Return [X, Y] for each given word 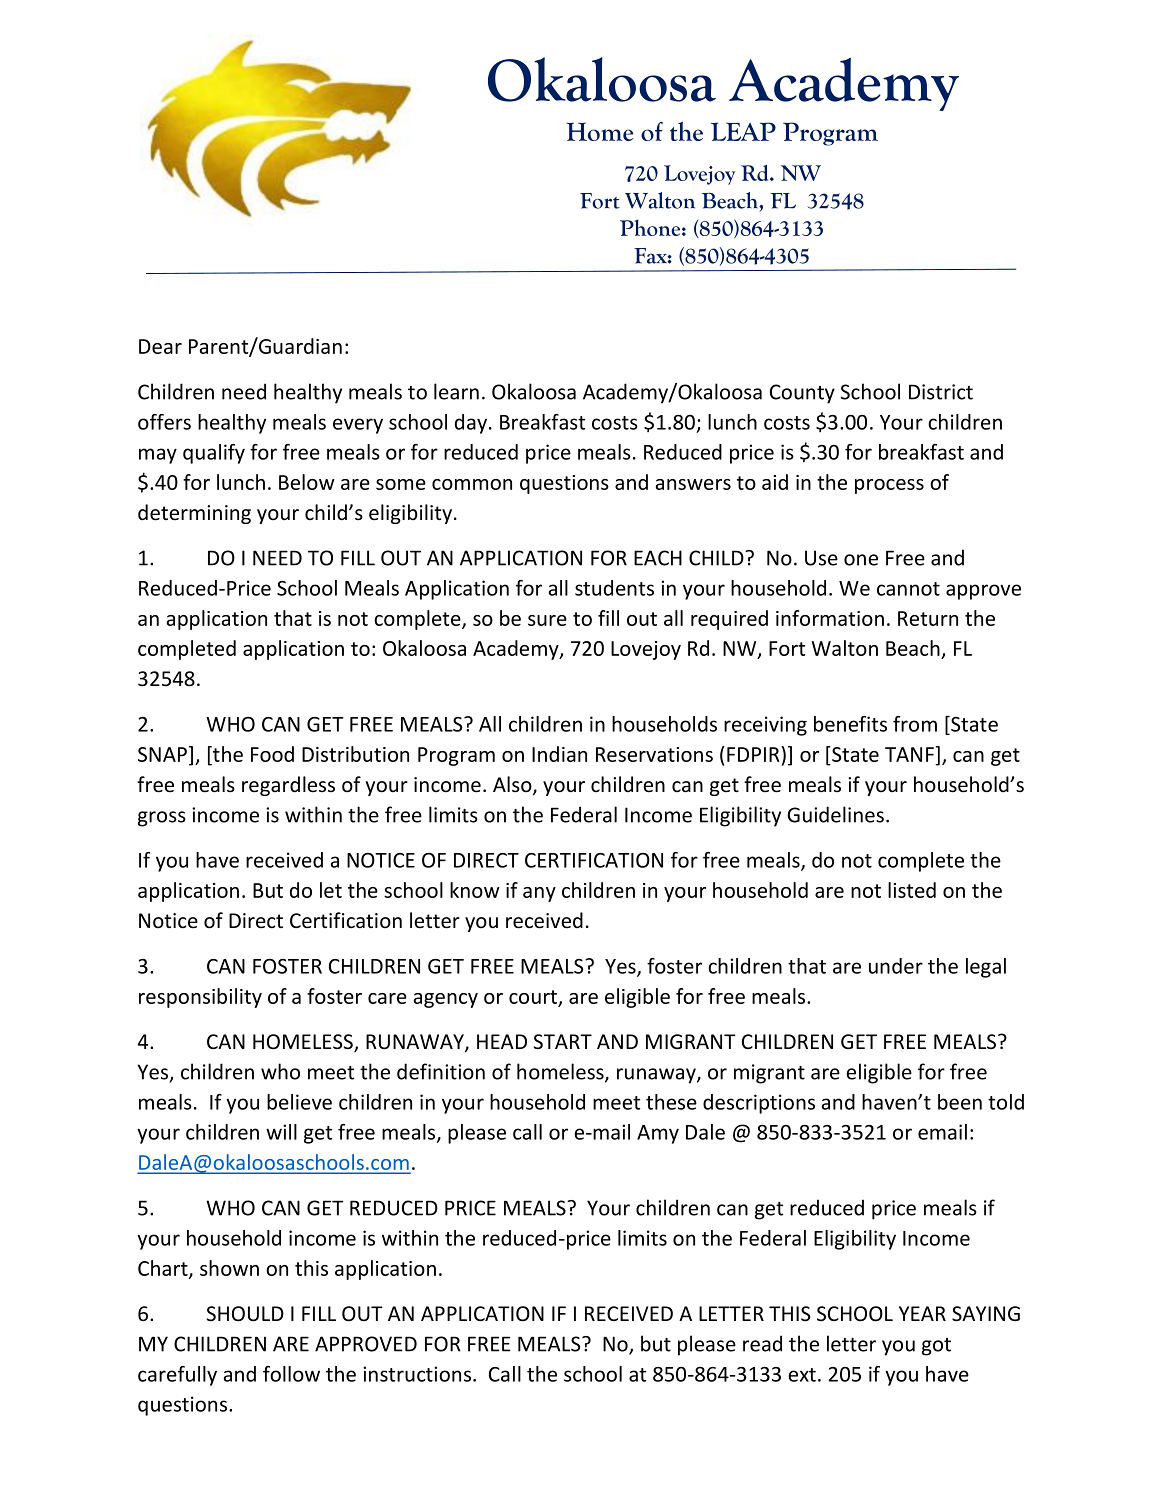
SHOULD [245, 1314]
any [539, 894]
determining [194, 514]
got [936, 1347]
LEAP [743, 131]
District [941, 392]
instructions [418, 1374]
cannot [908, 589]
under [896, 966]
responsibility [200, 998]
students [614, 588]
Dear [160, 346]
